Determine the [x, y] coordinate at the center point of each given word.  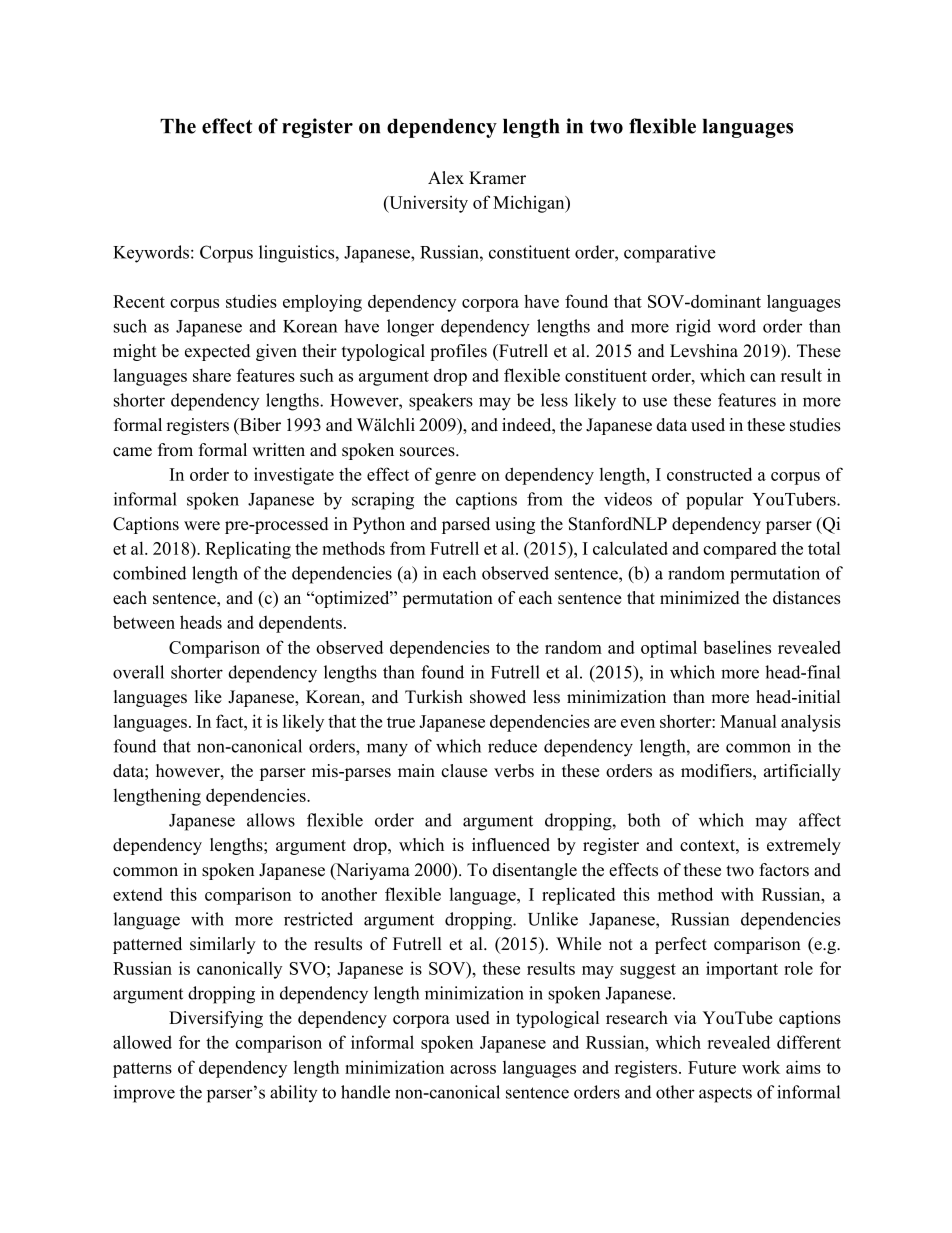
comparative [670, 254]
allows [271, 820]
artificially [802, 772]
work [761, 1067]
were [202, 526]
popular [715, 501]
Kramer [497, 178]
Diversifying [216, 1019]
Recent [139, 301]
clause [464, 770]
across [473, 1069]
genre [455, 478]
